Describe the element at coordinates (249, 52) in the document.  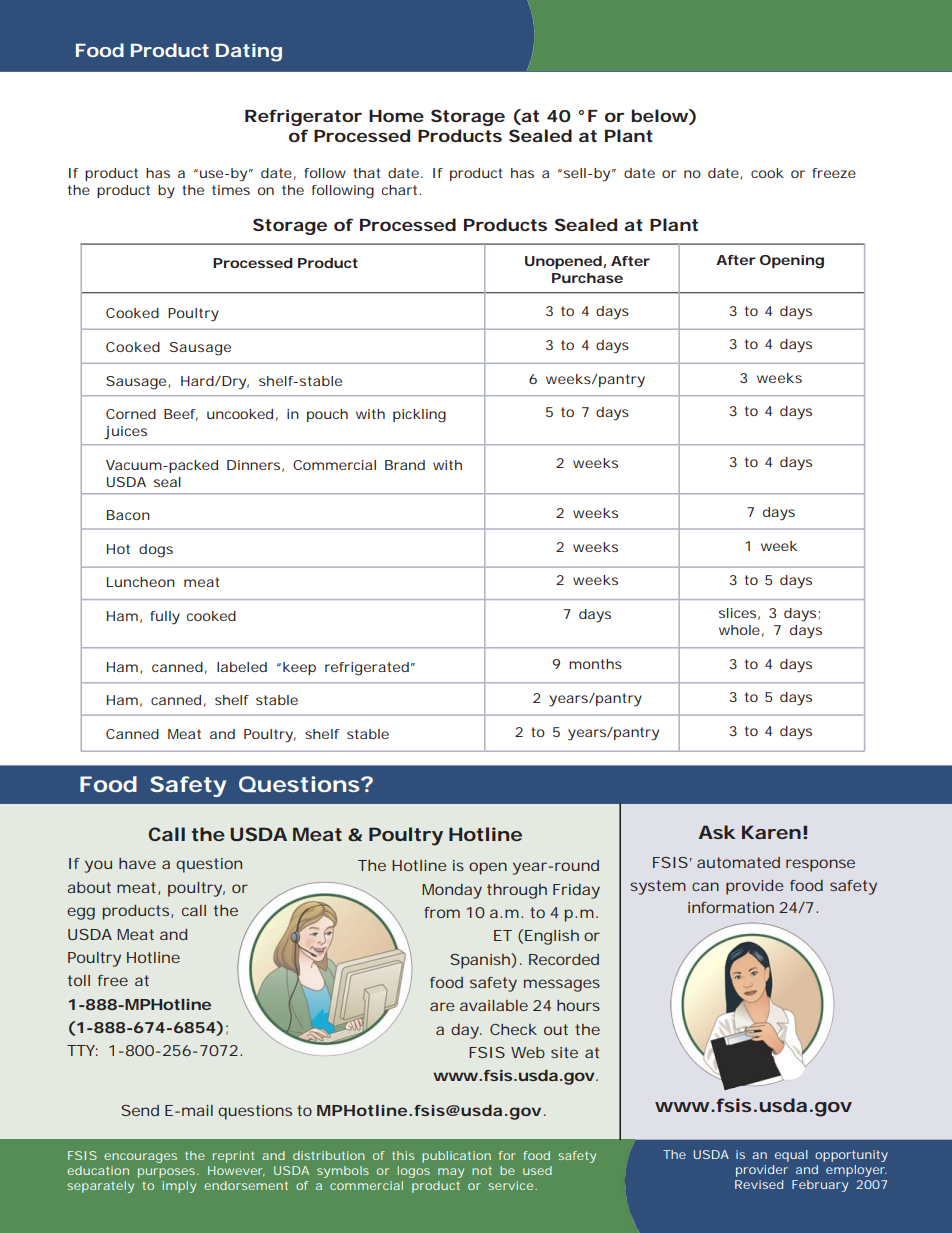
I see `Dating` at that location.
